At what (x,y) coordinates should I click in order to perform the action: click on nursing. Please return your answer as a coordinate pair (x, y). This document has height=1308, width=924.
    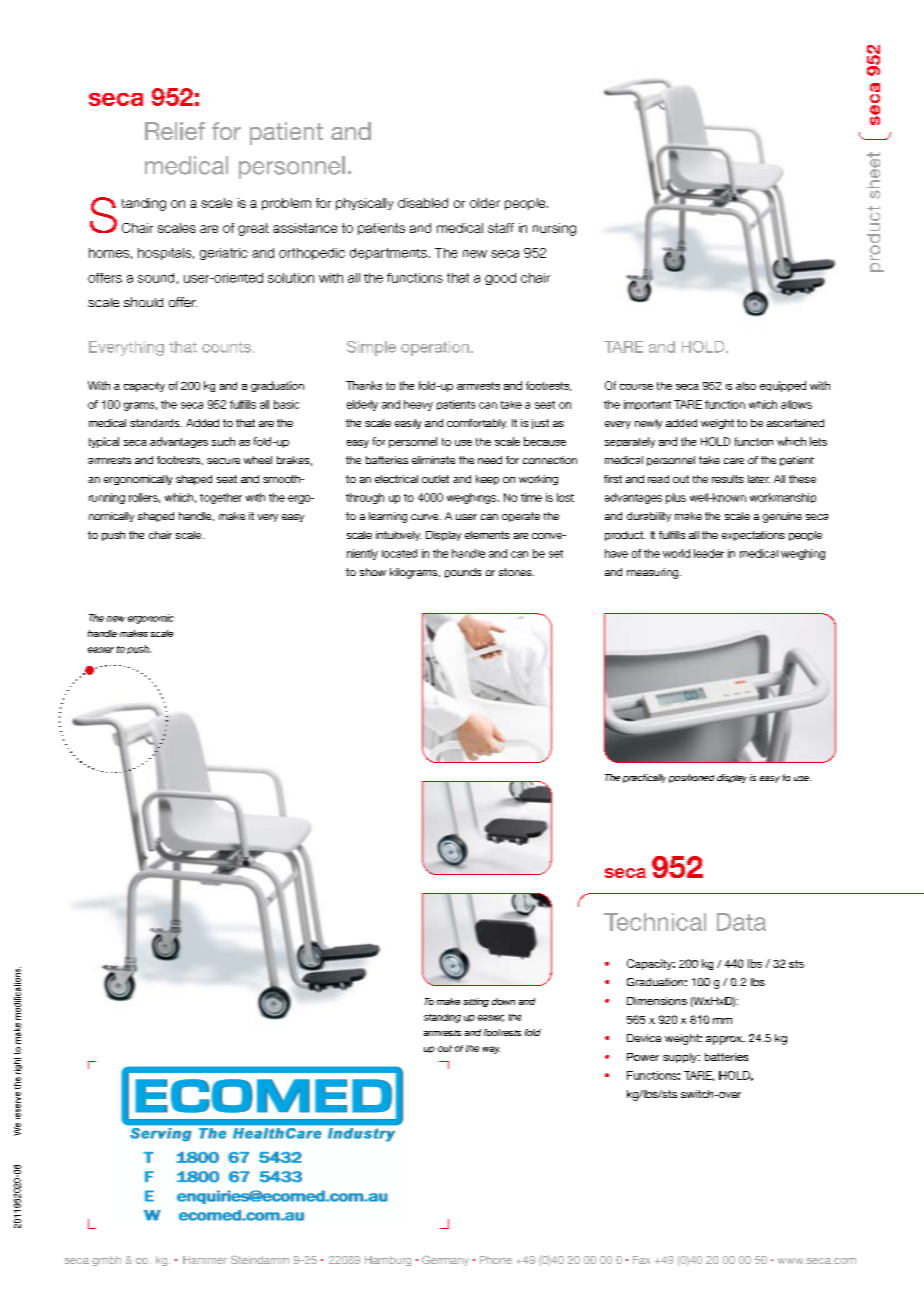
    Looking at the image, I should click on (554, 229).
